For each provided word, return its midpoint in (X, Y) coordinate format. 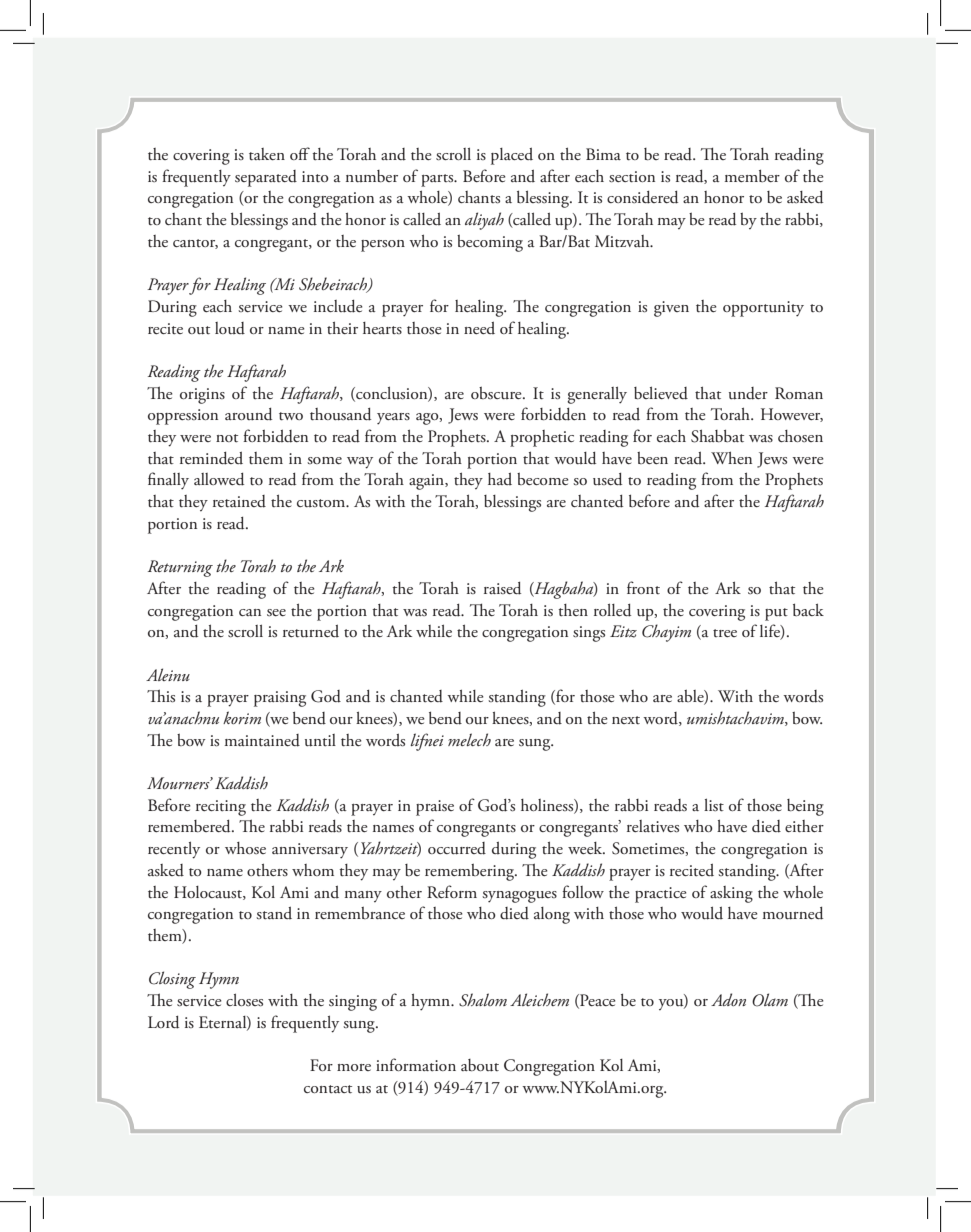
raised (502, 588)
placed (512, 156)
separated (266, 178)
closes (244, 1000)
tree (725, 633)
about (480, 1065)
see (276, 612)
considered (642, 197)
